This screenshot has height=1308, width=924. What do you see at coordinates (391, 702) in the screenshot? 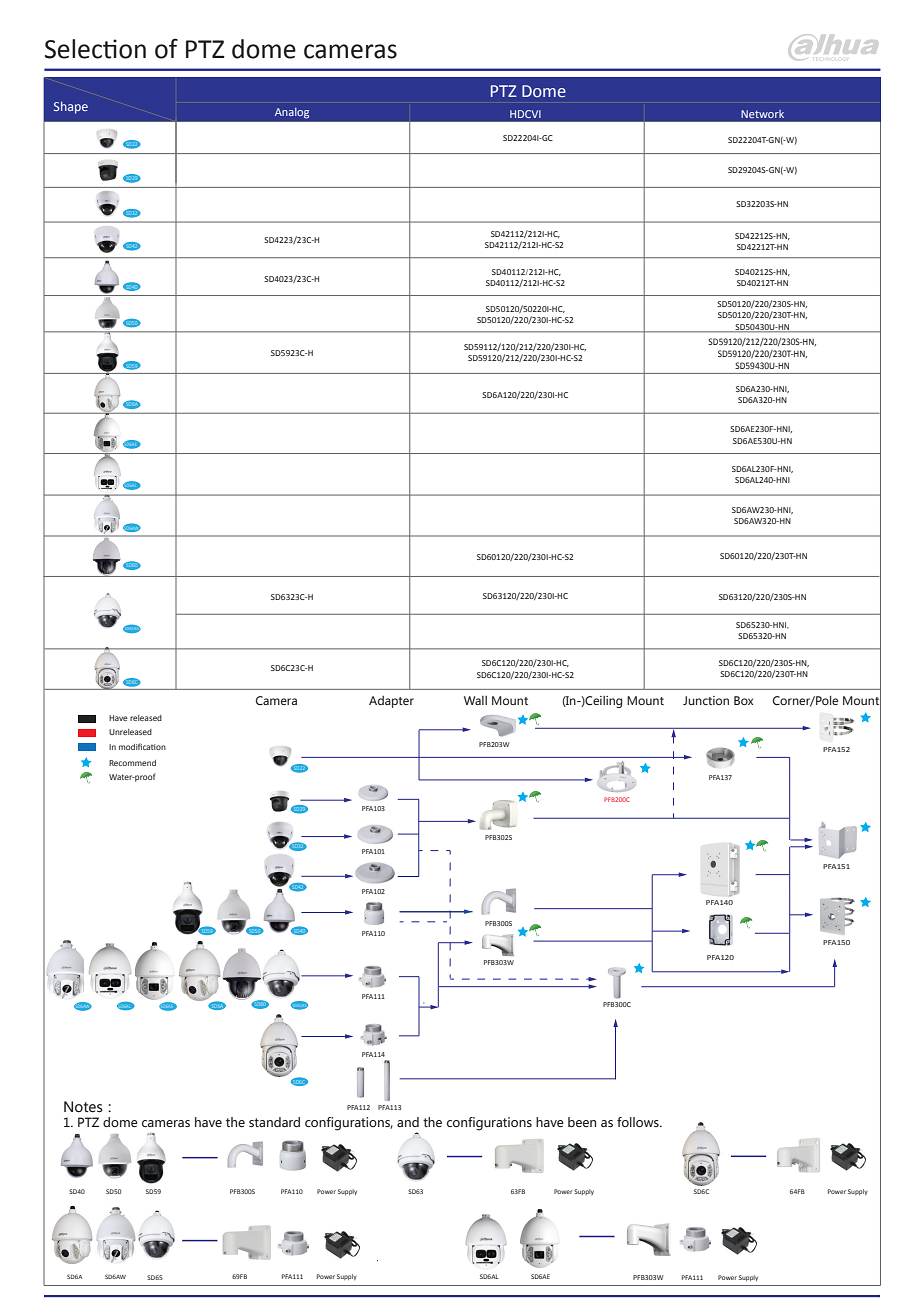
I see `Adapter` at bounding box center [391, 702].
